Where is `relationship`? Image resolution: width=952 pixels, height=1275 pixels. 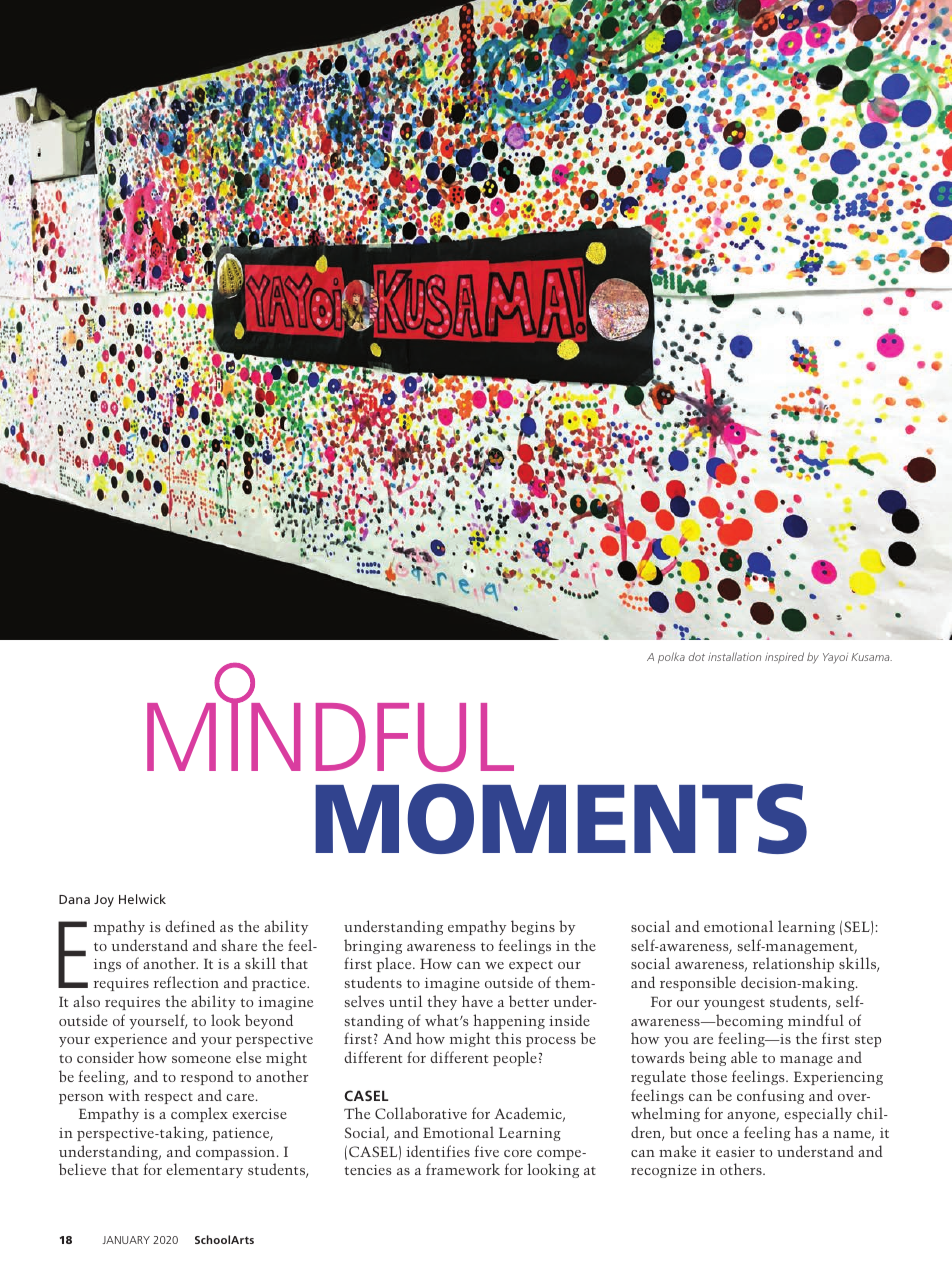
relationship is located at coordinates (793, 964).
